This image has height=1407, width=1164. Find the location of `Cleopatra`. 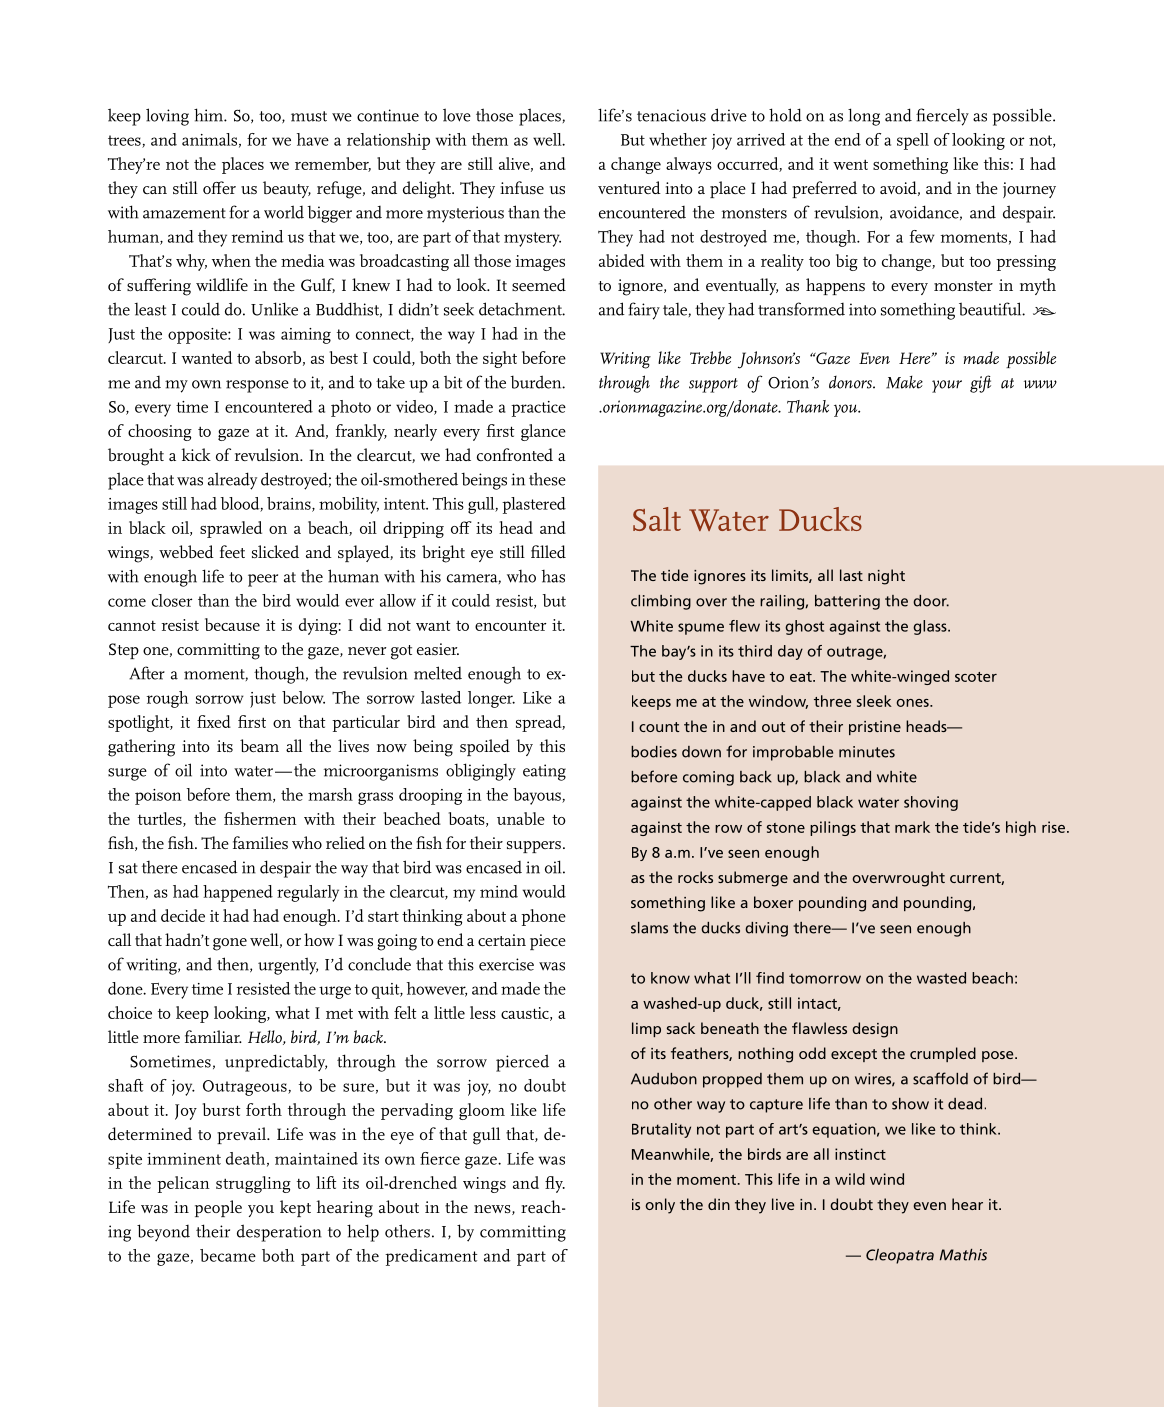

Cleopatra is located at coordinates (900, 1256).
